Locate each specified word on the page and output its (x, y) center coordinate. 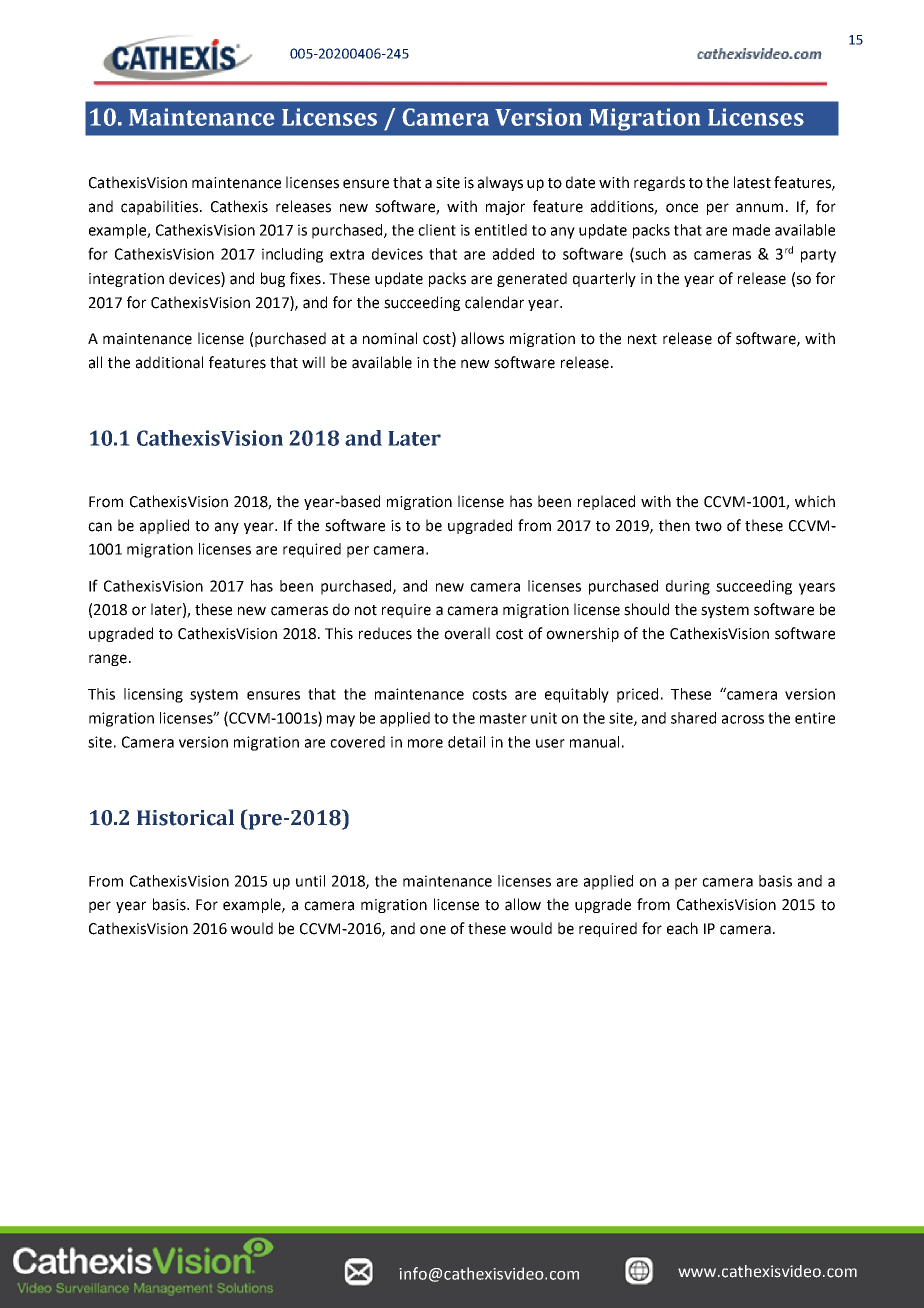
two (708, 526)
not (366, 610)
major (505, 208)
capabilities (161, 207)
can (100, 527)
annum (759, 208)
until (310, 881)
